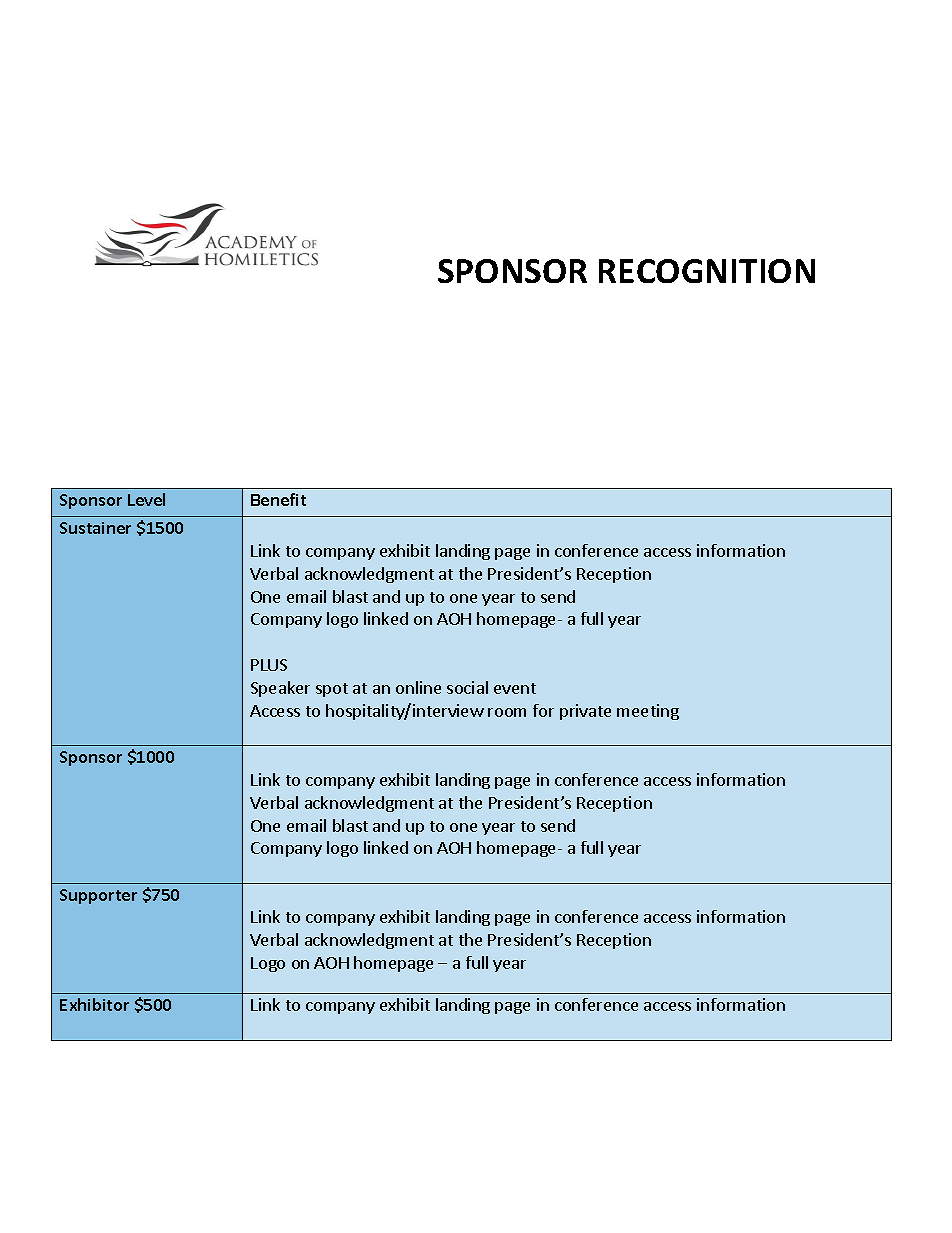 Image resolution: width=952 pixels, height=1233 pixels. What do you see at coordinates (269, 665) in the screenshot?
I see `PLUS` at bounding box center [269, 665].
